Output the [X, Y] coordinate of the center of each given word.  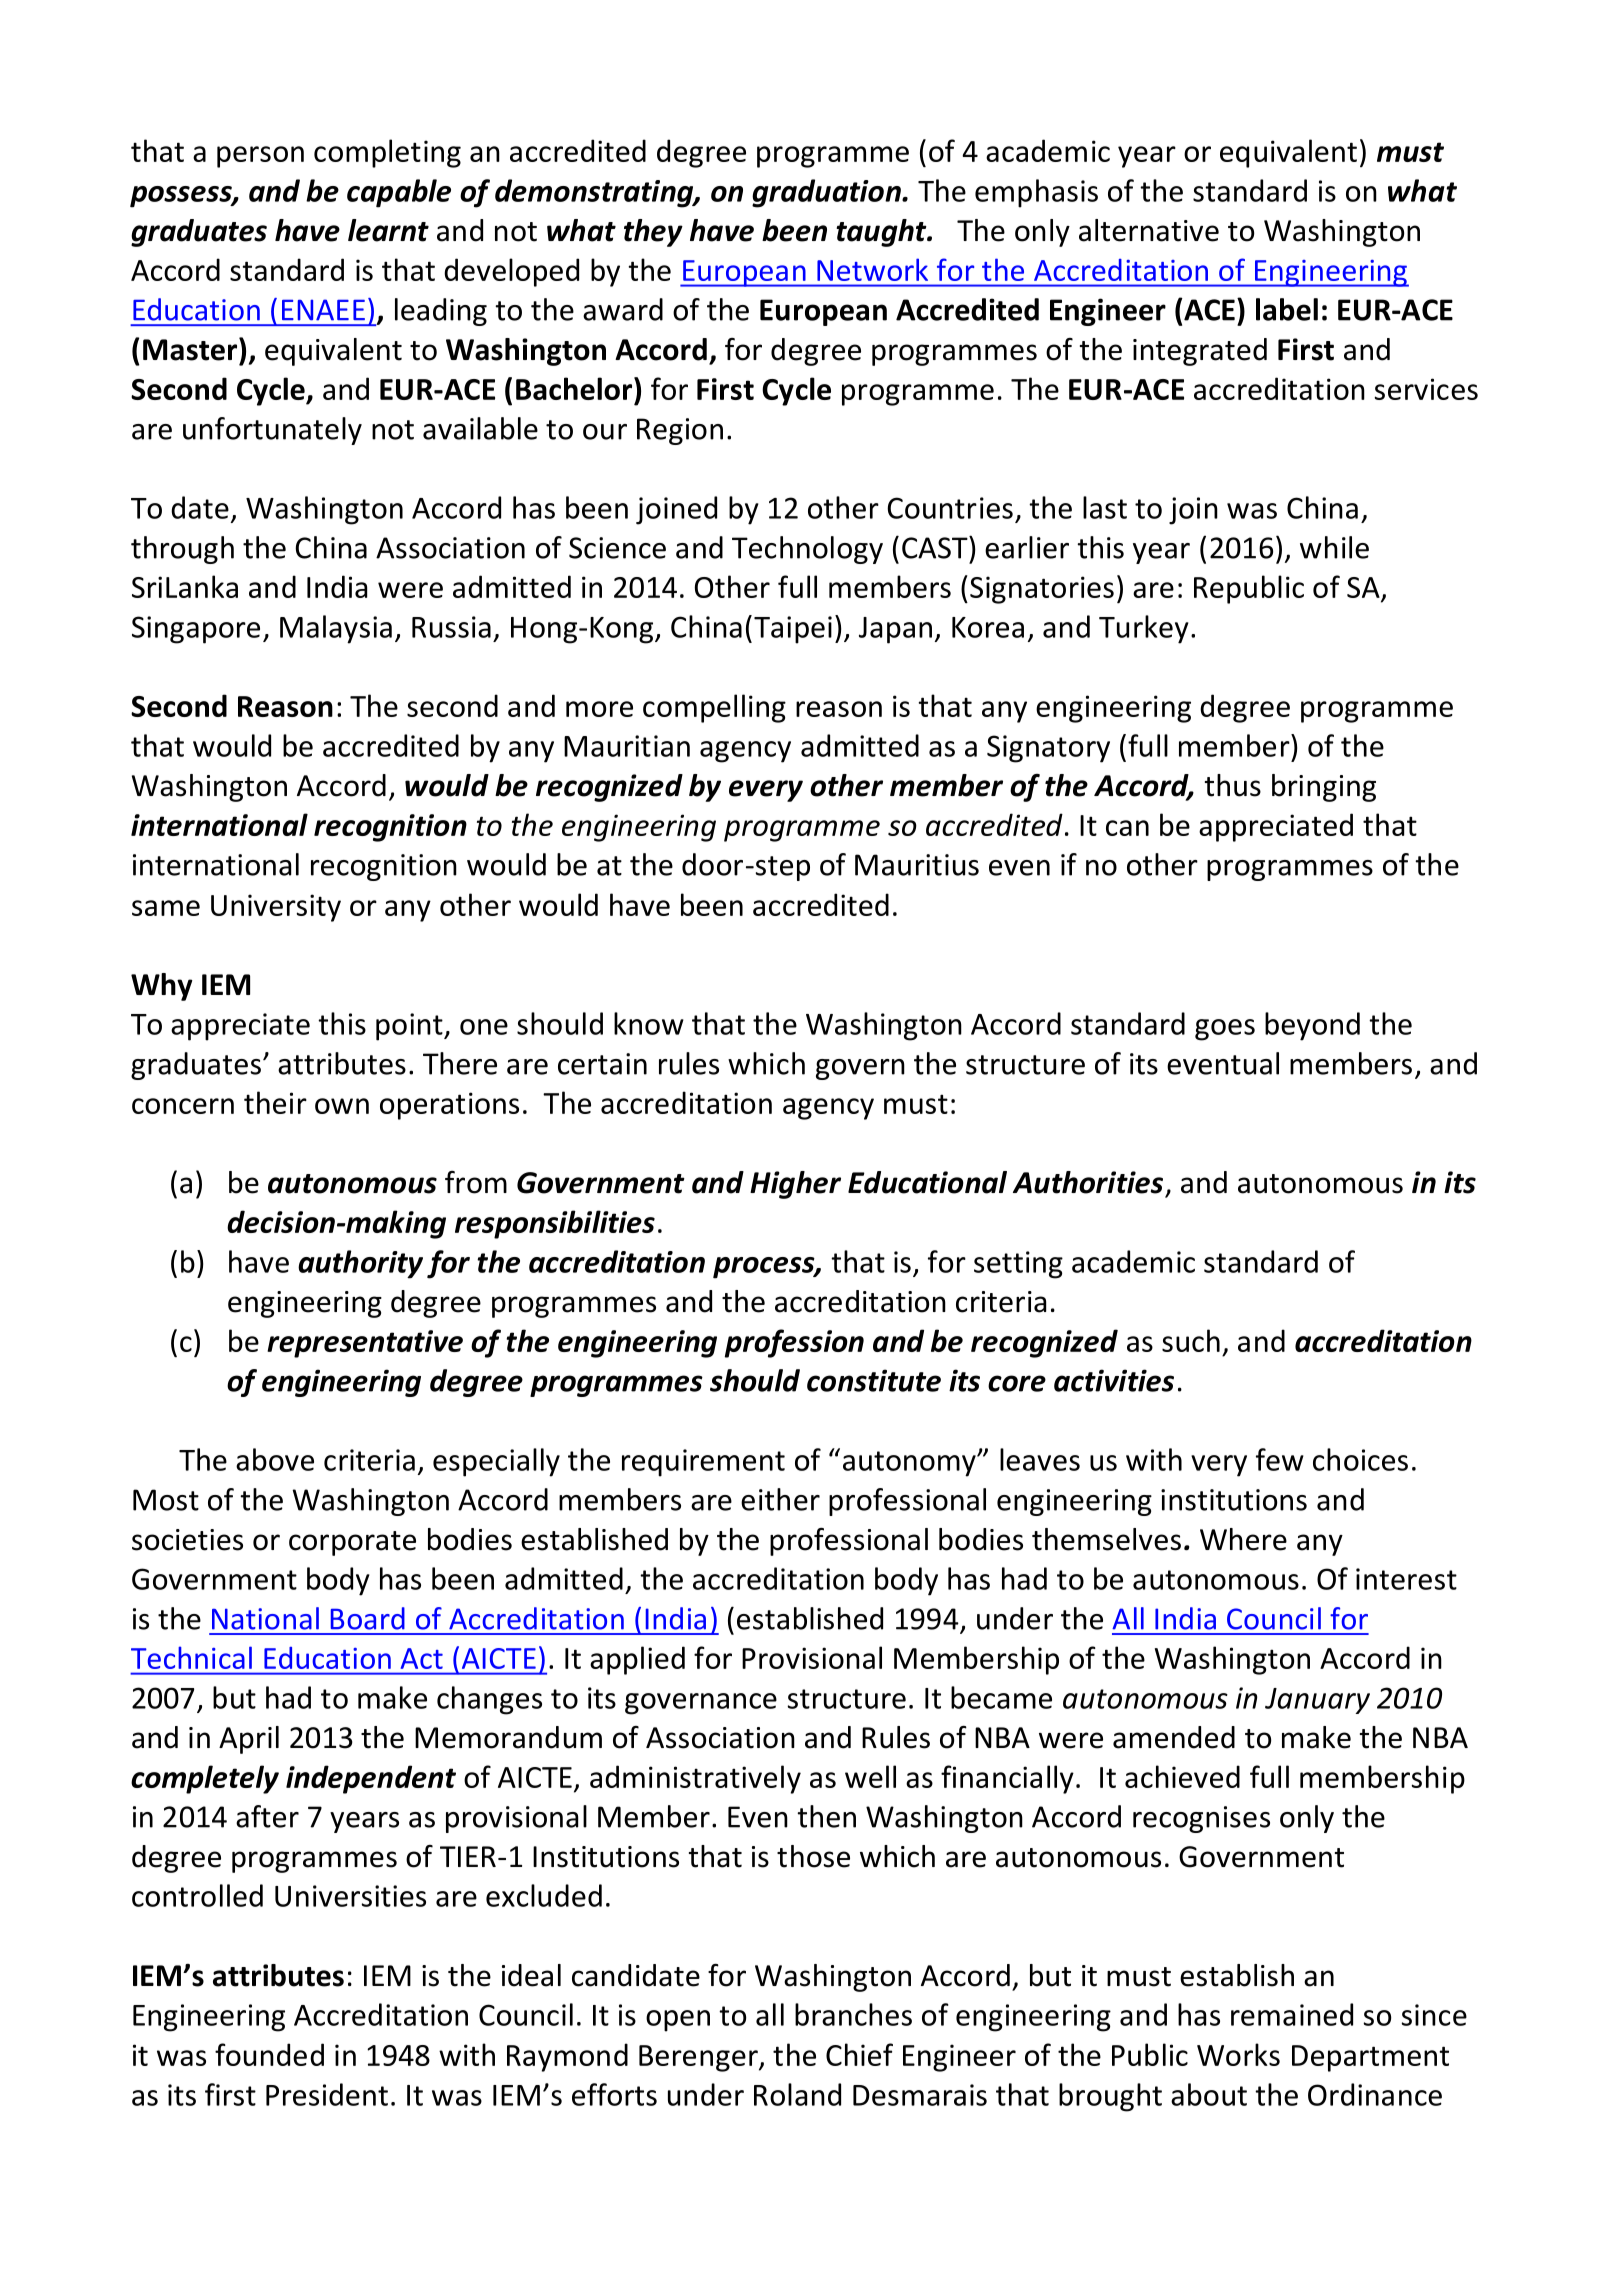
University [276, 908]
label [1287, 309]
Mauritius [917, 865]
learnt [388, 230]
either [780, 1499]
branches [853, 2014]
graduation [827, 193]
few [1280, 1459]
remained [1292, 2014]
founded [269, 2054]
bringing [1324, 788]
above [275, 1459]
